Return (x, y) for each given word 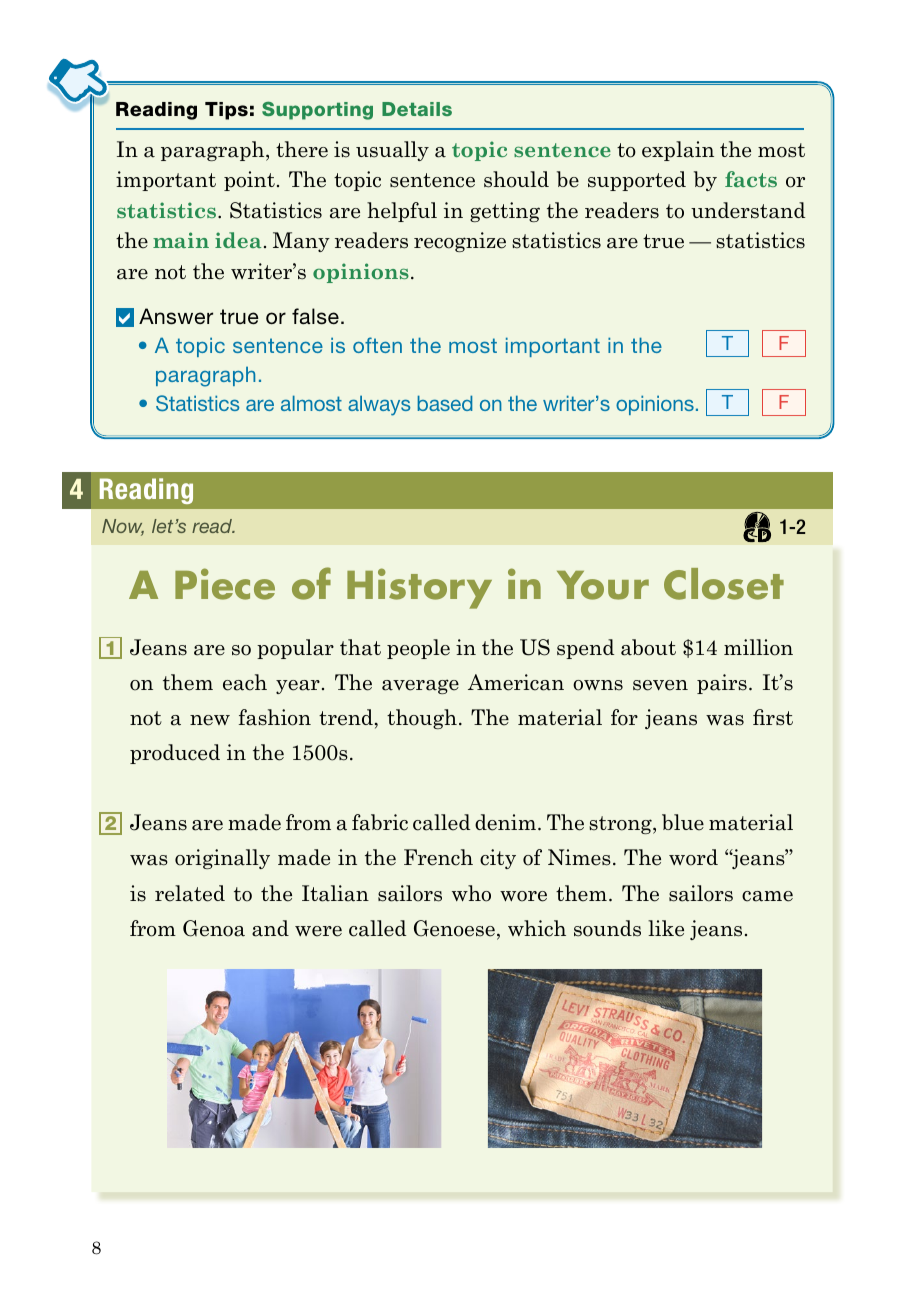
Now (123, 527)
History (419, 588)
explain (678, 151)
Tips (226, 111)
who (471, 893)
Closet (724, 584)
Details (417, 109)
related (190, 893)
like (666, 928)
